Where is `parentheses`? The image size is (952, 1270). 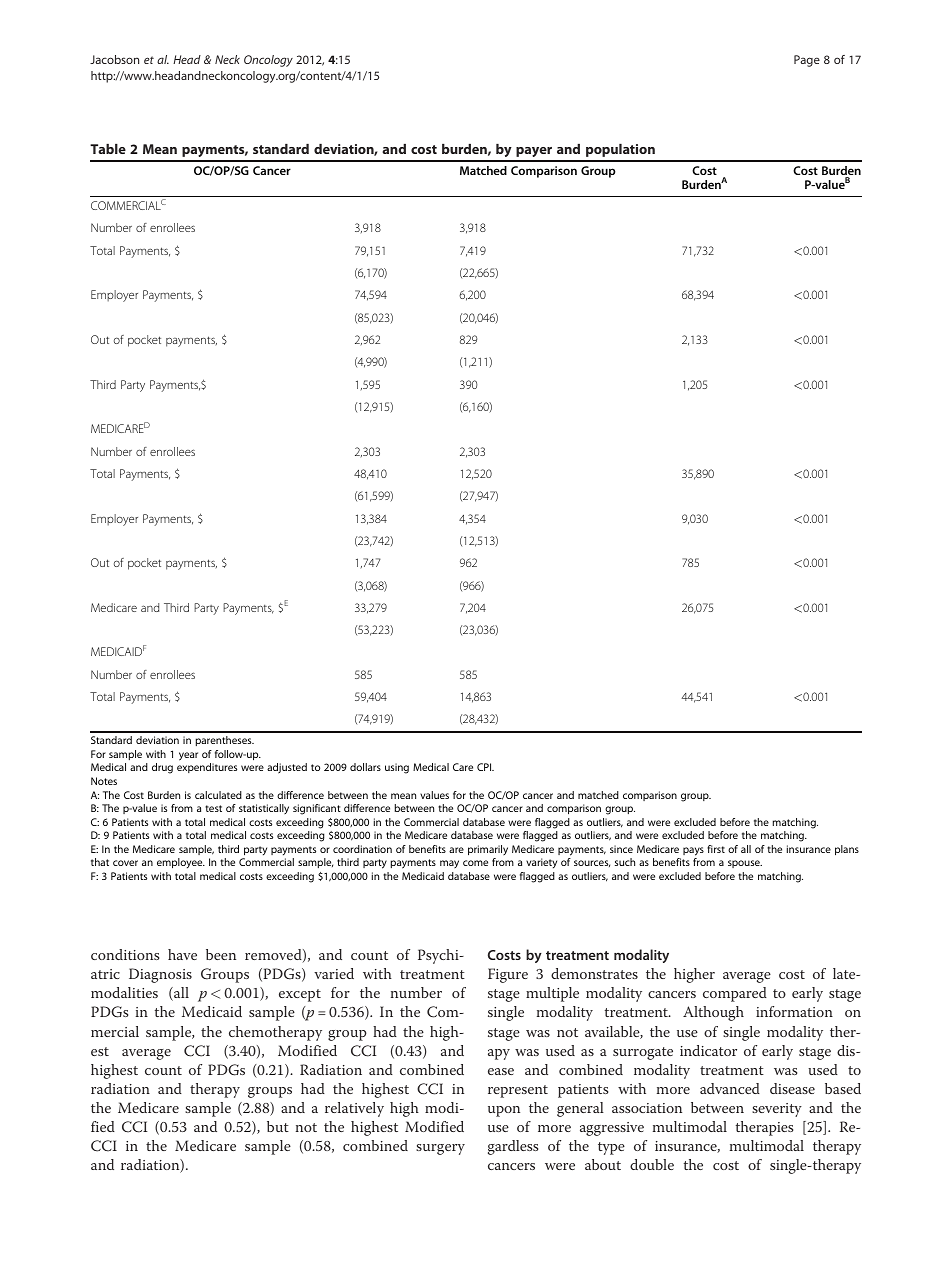 parentheses is located at coordinates (224, 741).
